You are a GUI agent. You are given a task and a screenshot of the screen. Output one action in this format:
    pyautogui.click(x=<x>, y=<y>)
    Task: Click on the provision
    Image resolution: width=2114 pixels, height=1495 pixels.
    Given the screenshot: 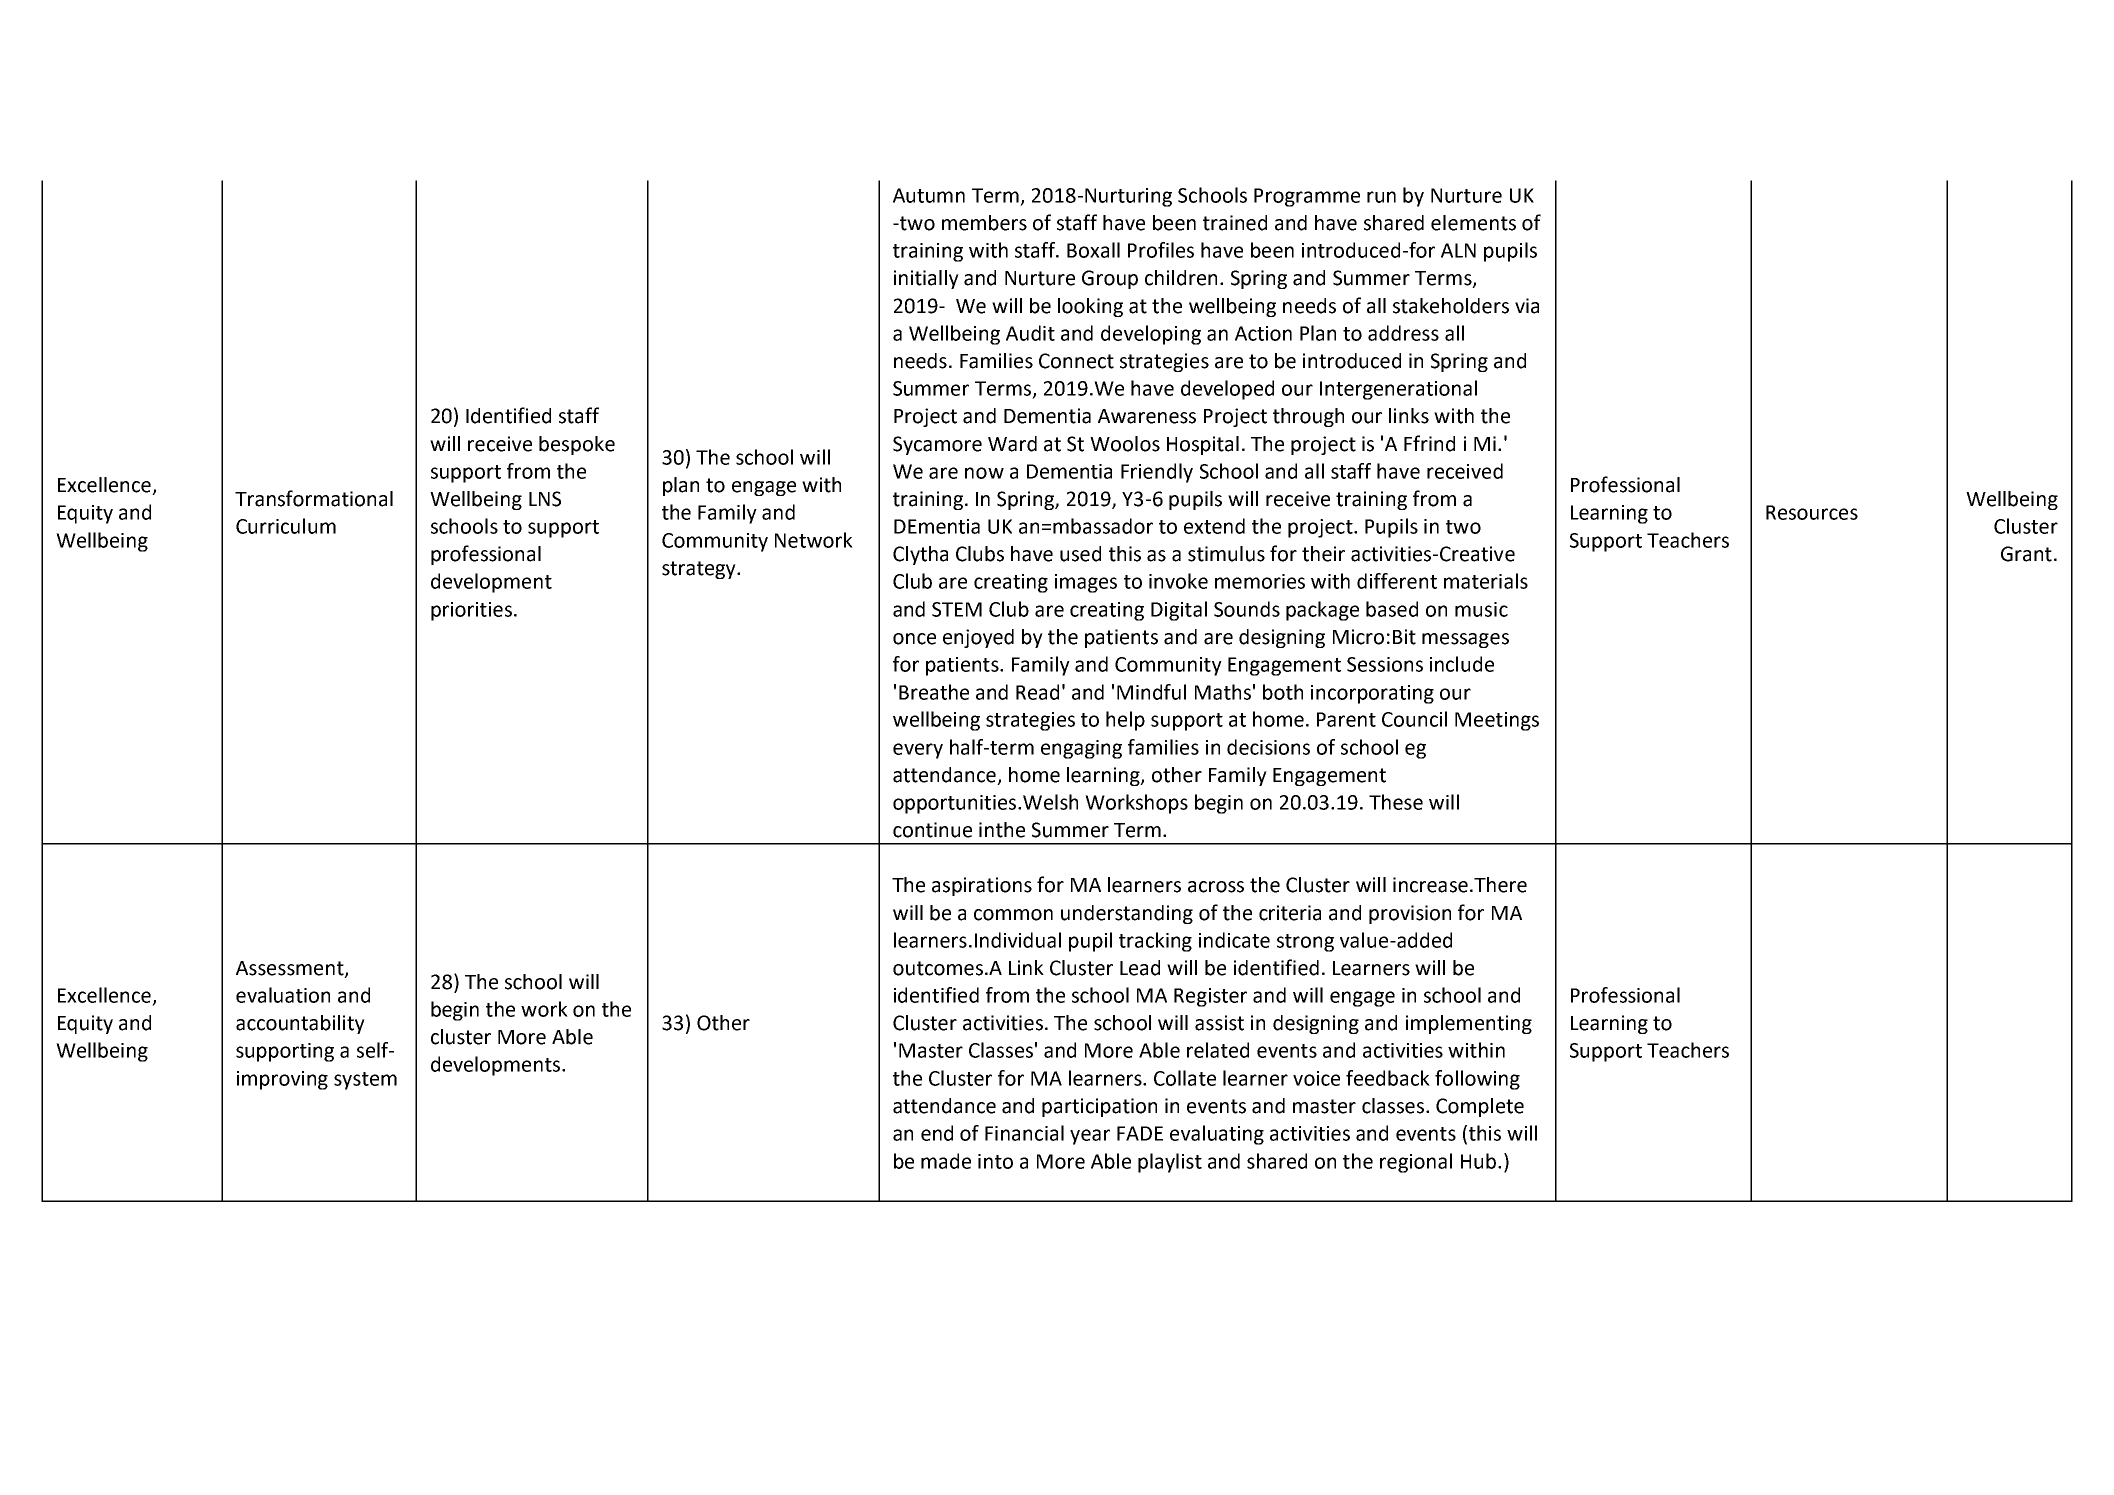 What is the action you would take?
    pyautogui.click(x=1410, y=914)
